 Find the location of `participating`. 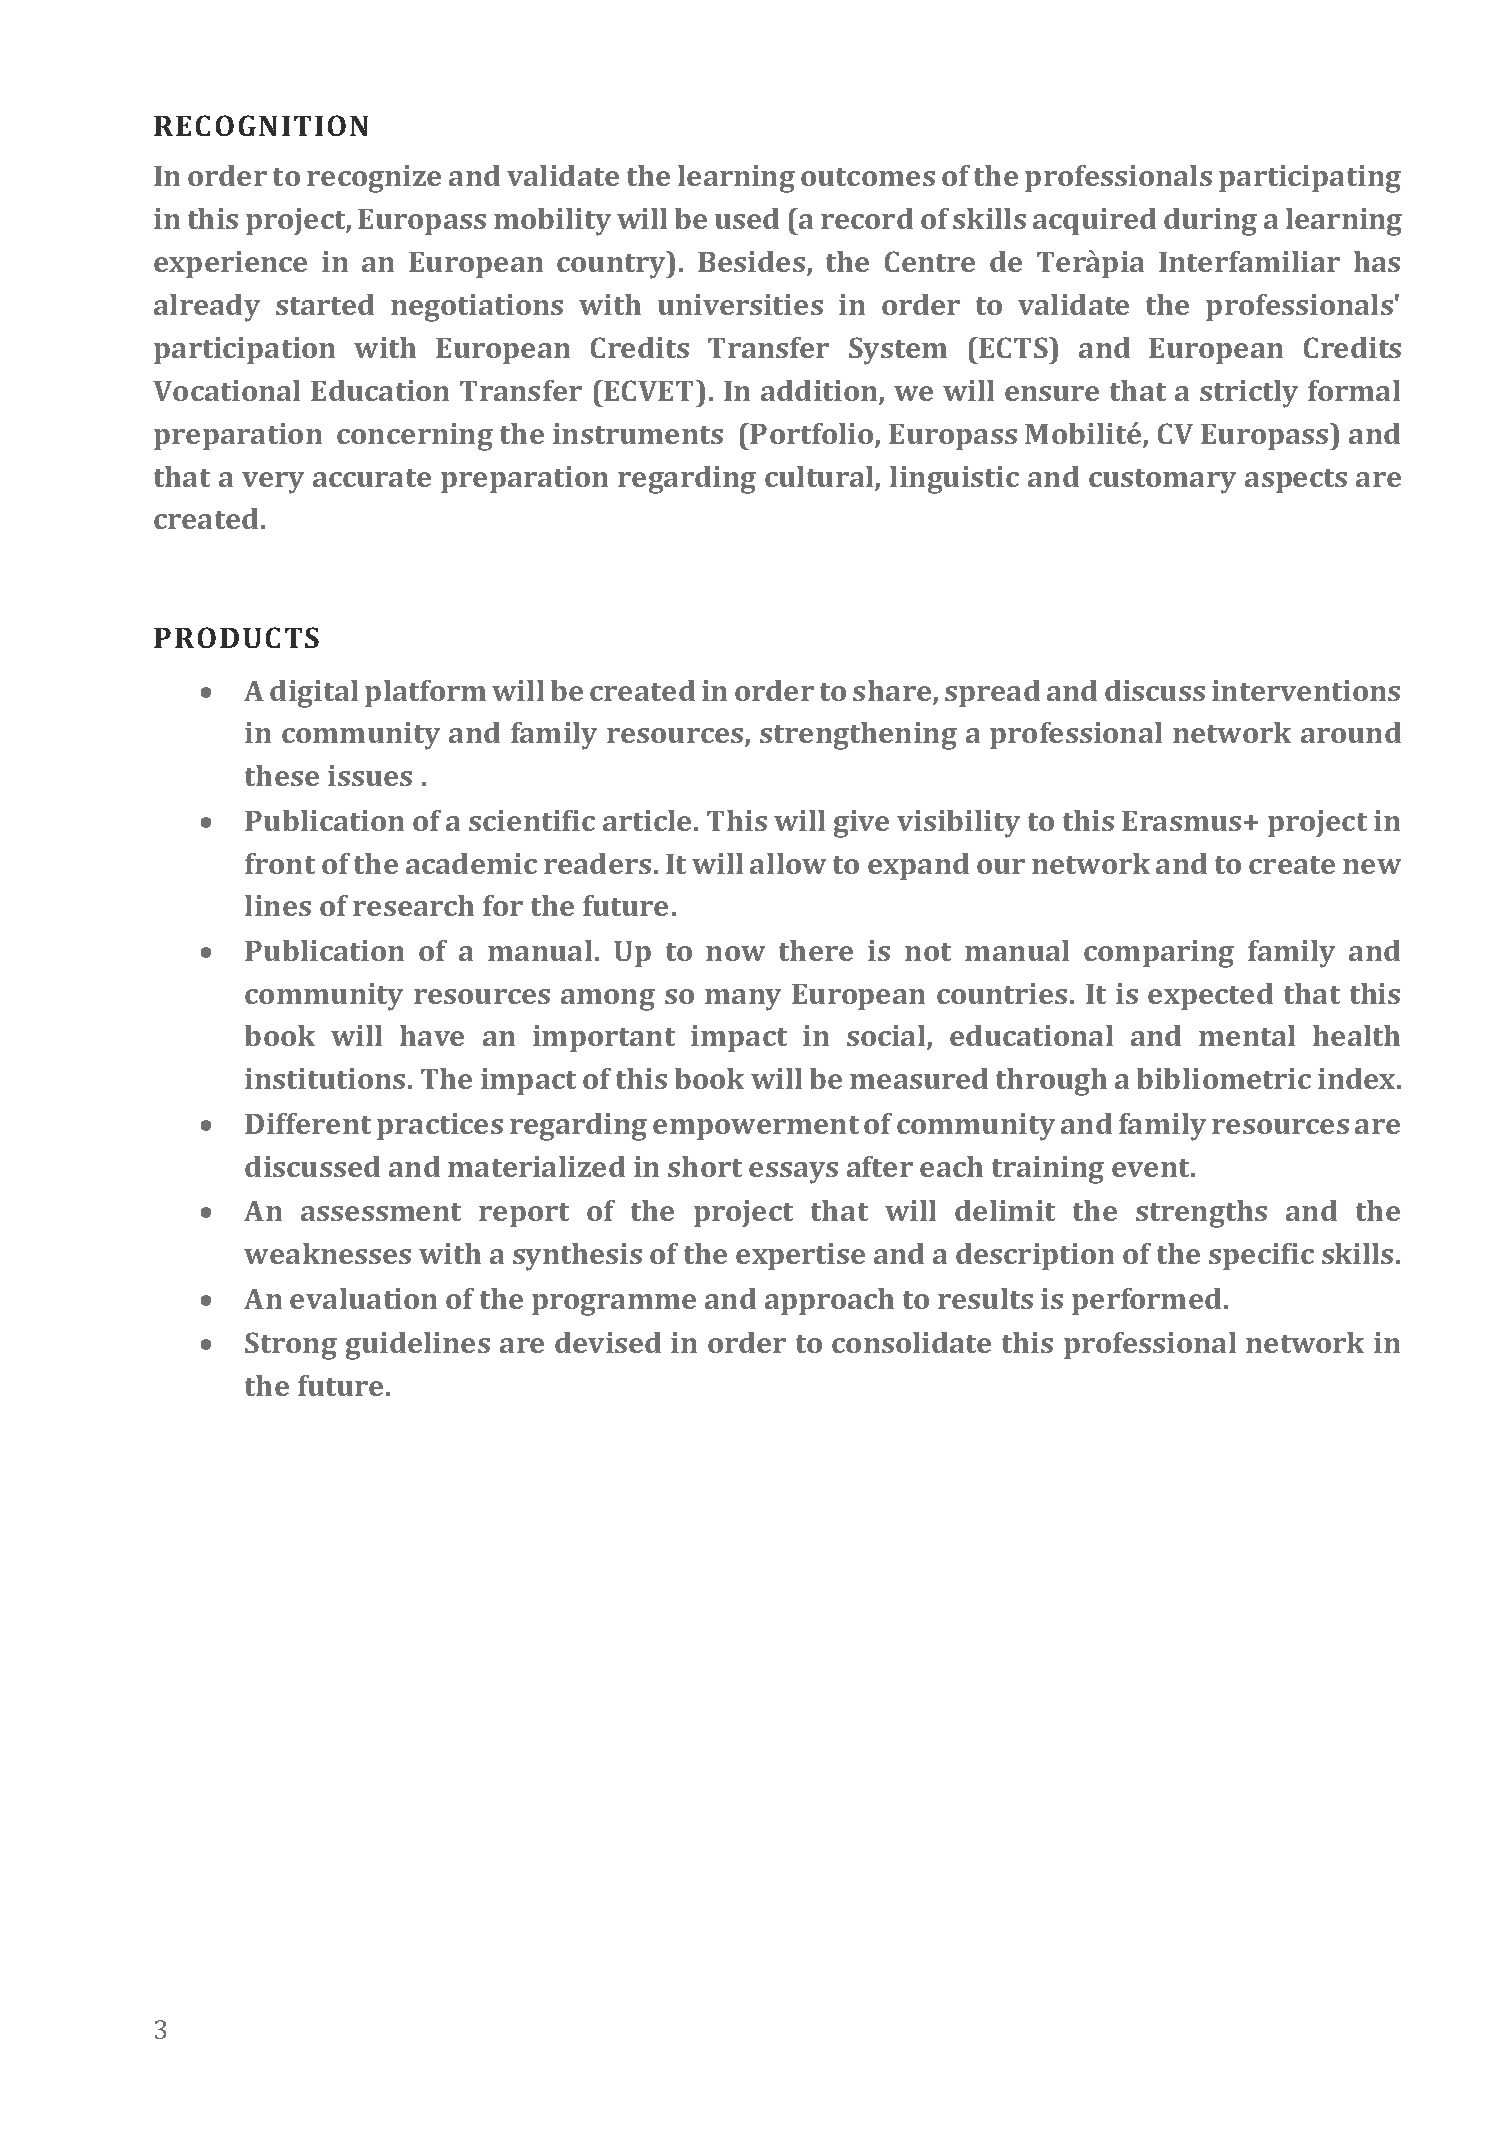

participating is located at coordinates (1310, 179).
